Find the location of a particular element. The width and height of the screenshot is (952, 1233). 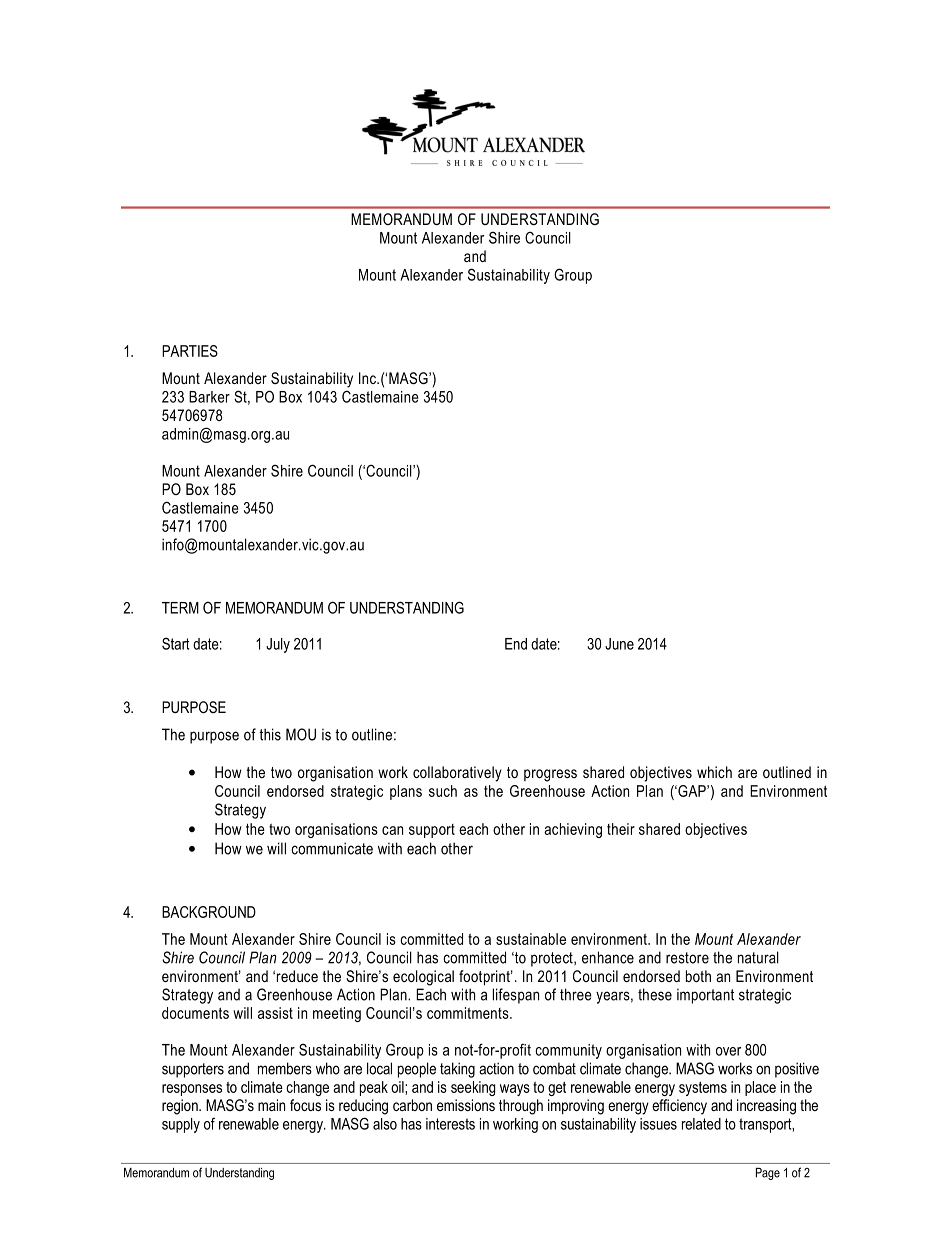

June is located at coordinates (619, 644).
